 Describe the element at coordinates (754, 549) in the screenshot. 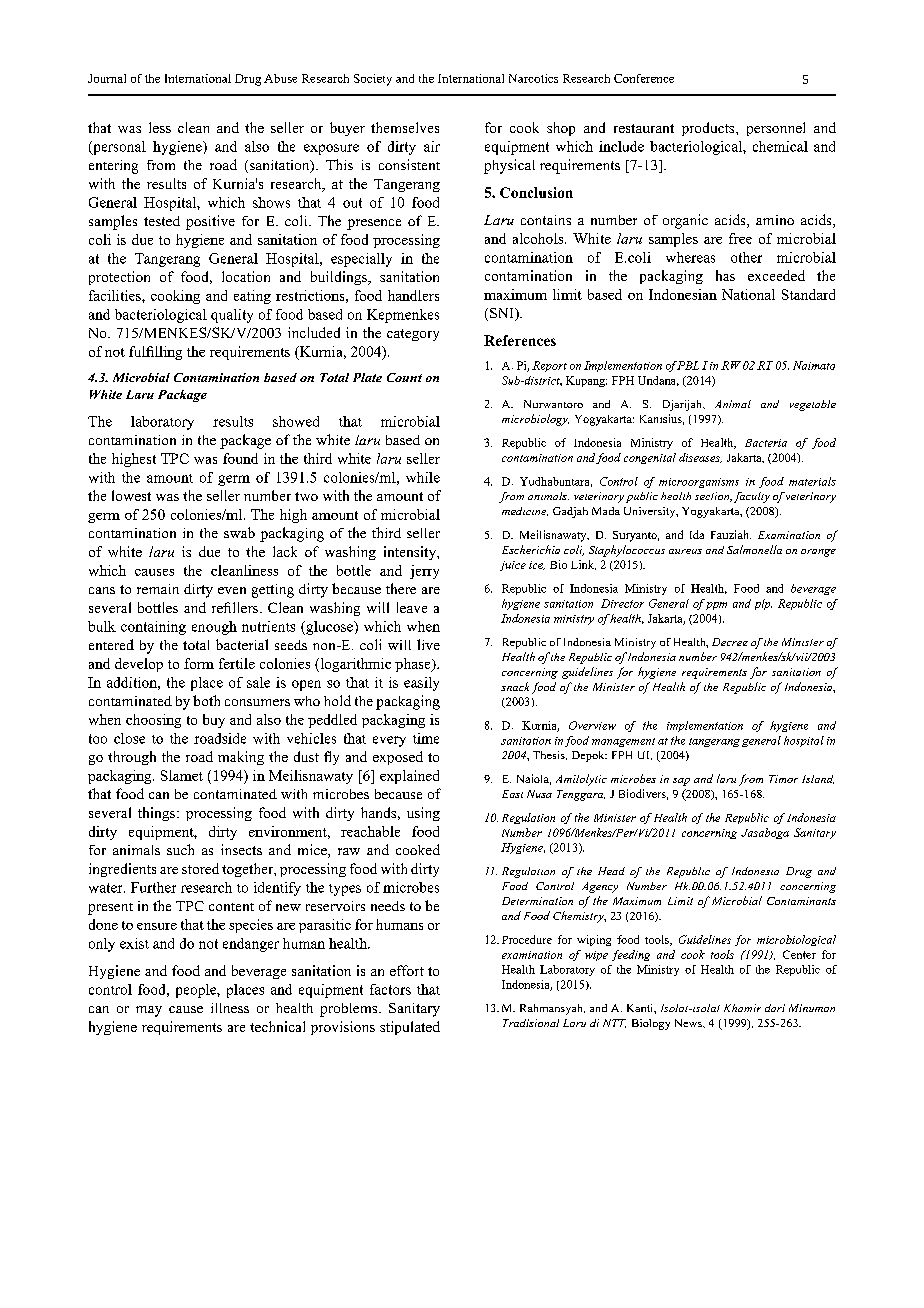

I see `Salmonella` at that location.
